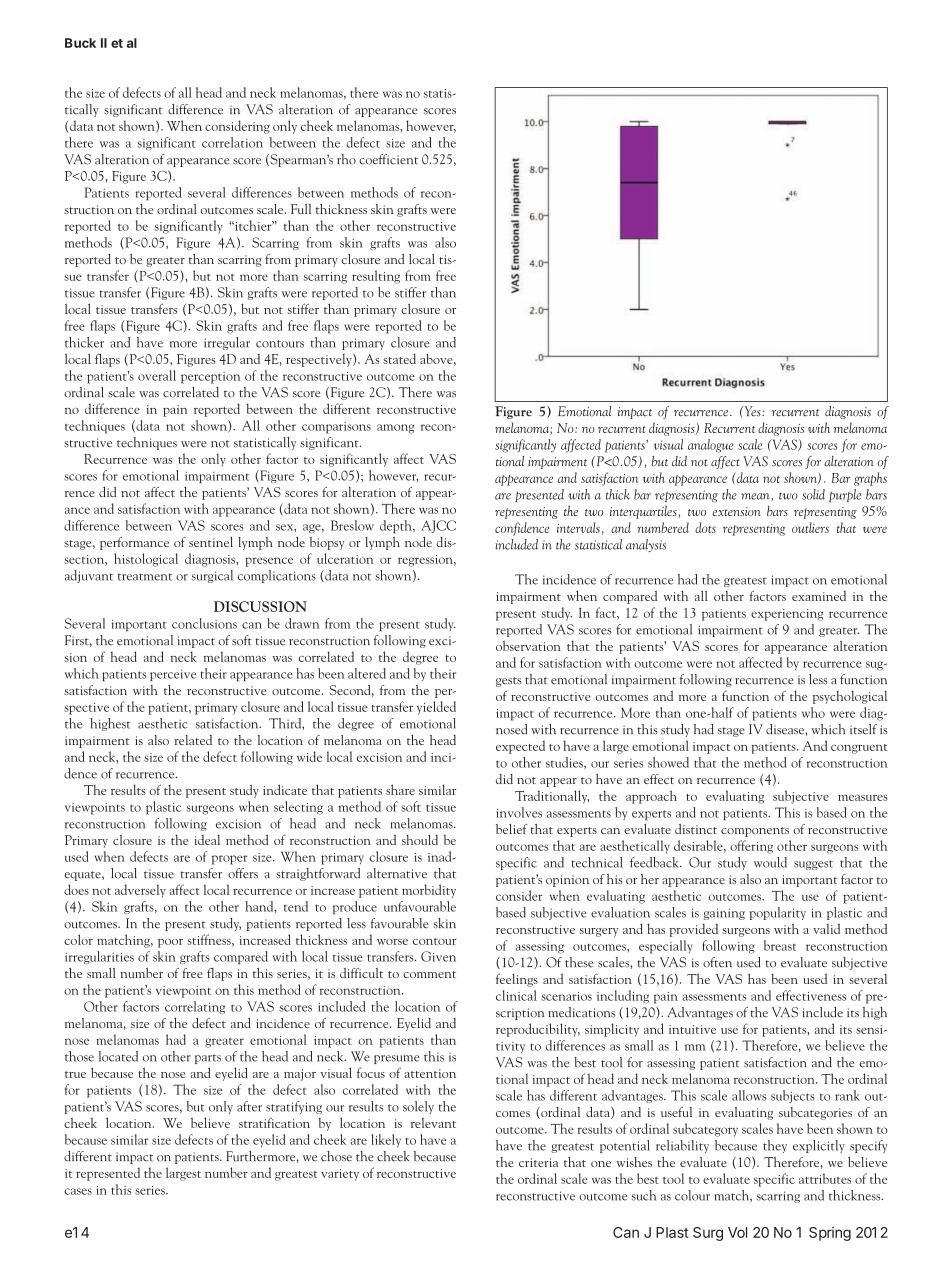 The width and height of the document is (952, 1276). What do you see at coordinates (78, 1191) in the document?
I see `cases` at bounding box center [78, 1191].
